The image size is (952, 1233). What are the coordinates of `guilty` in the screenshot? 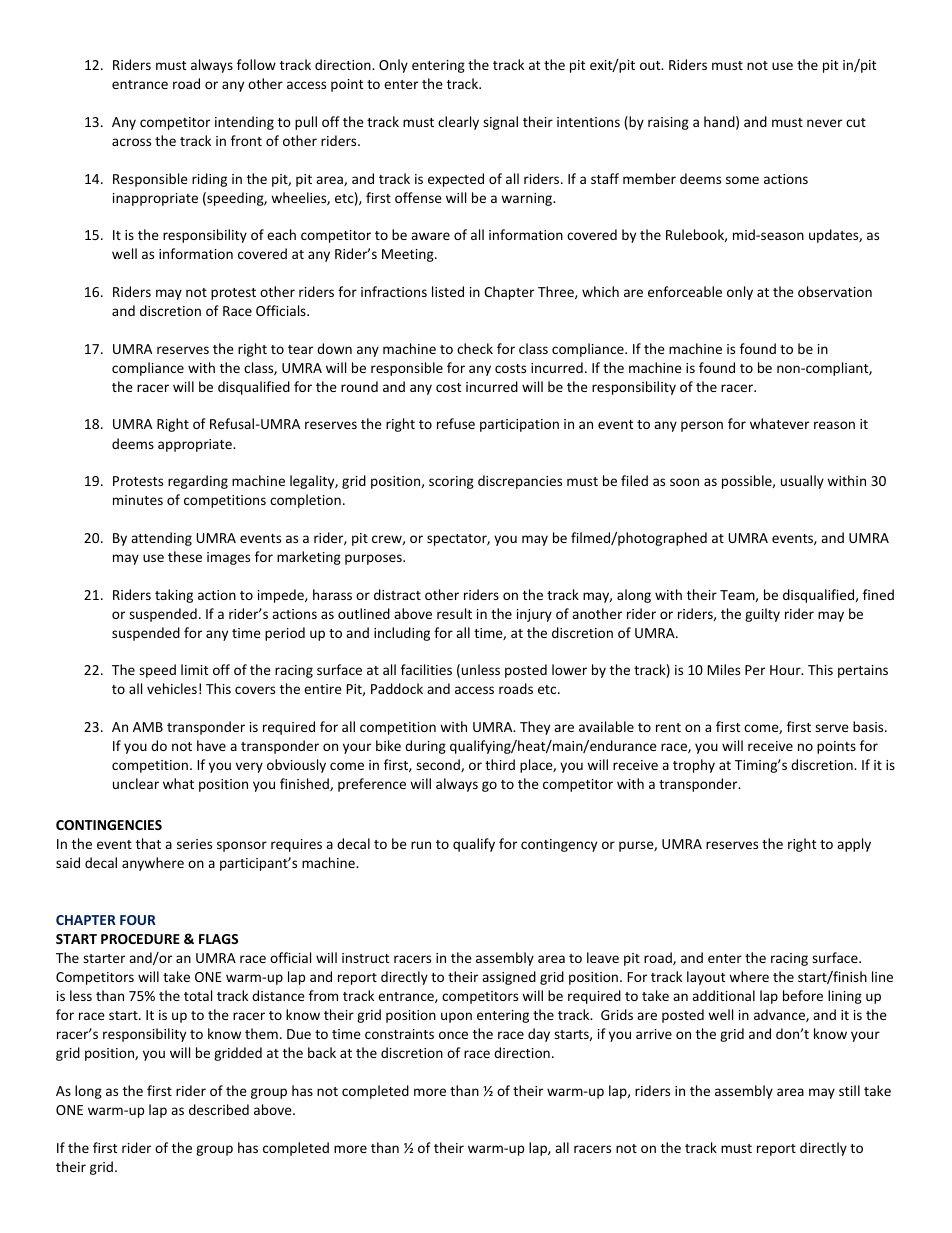 It's located at (762, 615).
